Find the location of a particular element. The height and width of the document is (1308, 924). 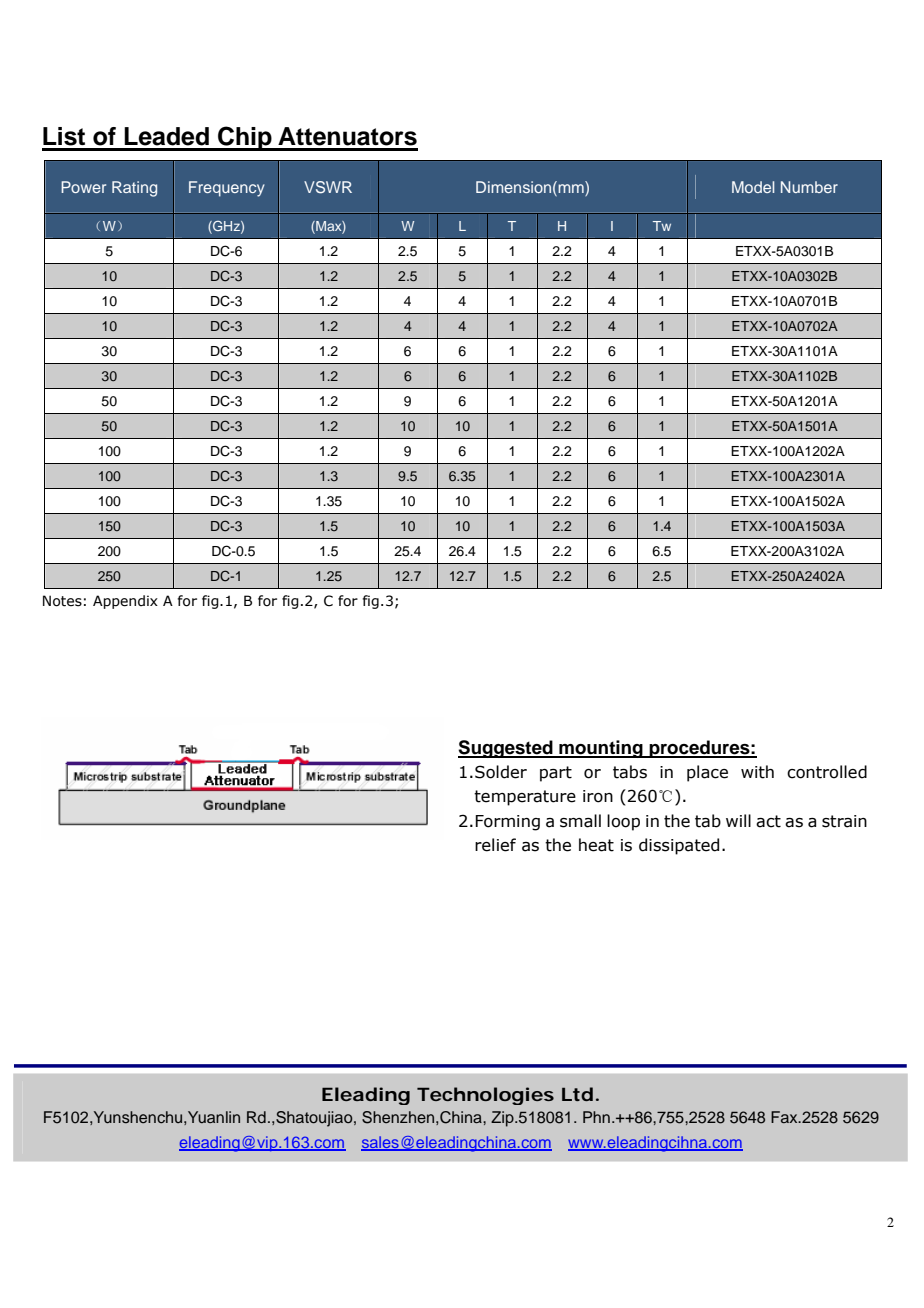

temperature is located at coordinates (525, 798).
